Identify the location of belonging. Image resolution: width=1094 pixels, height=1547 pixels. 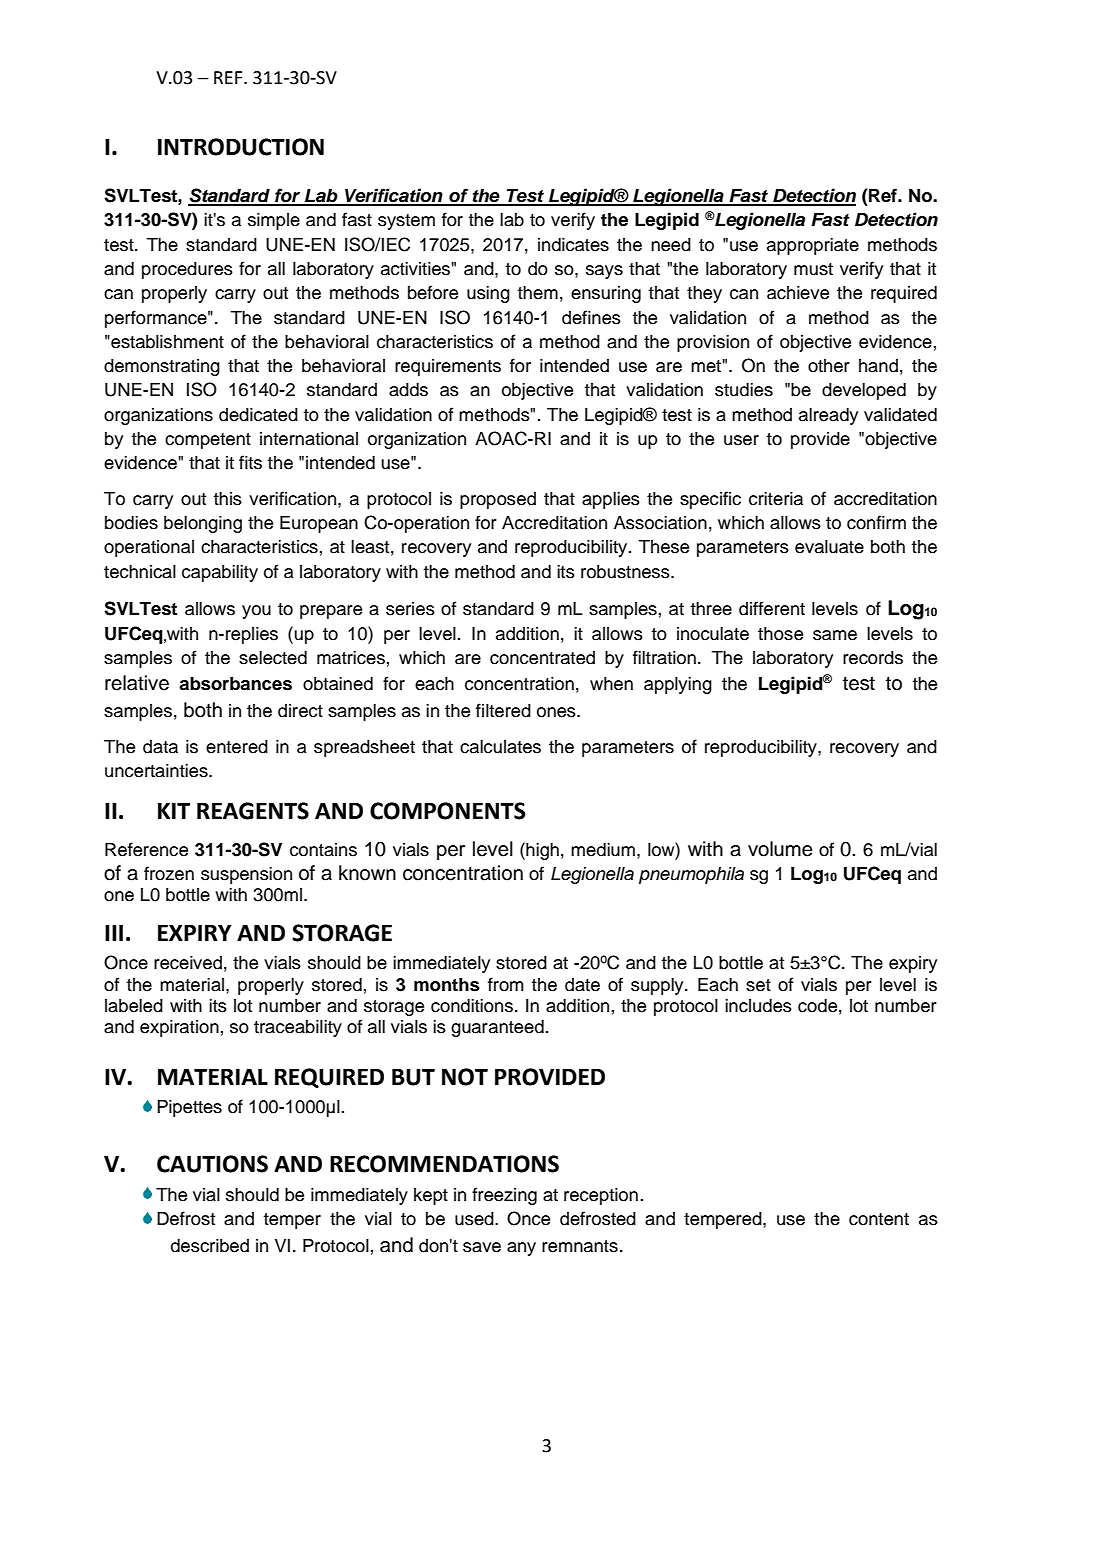
(203, 524).
